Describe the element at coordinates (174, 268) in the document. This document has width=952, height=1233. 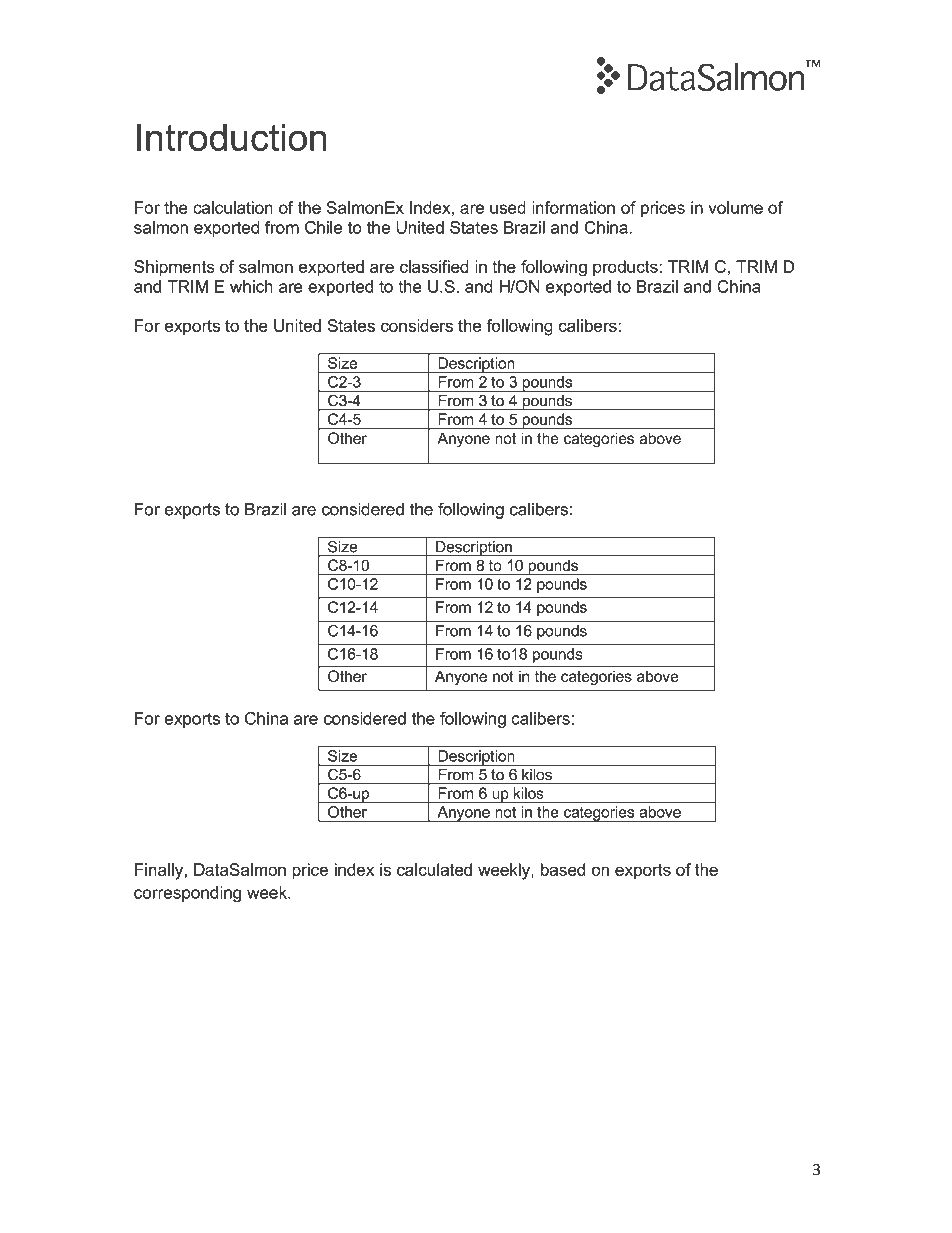
I see `Shipments` at that location.
